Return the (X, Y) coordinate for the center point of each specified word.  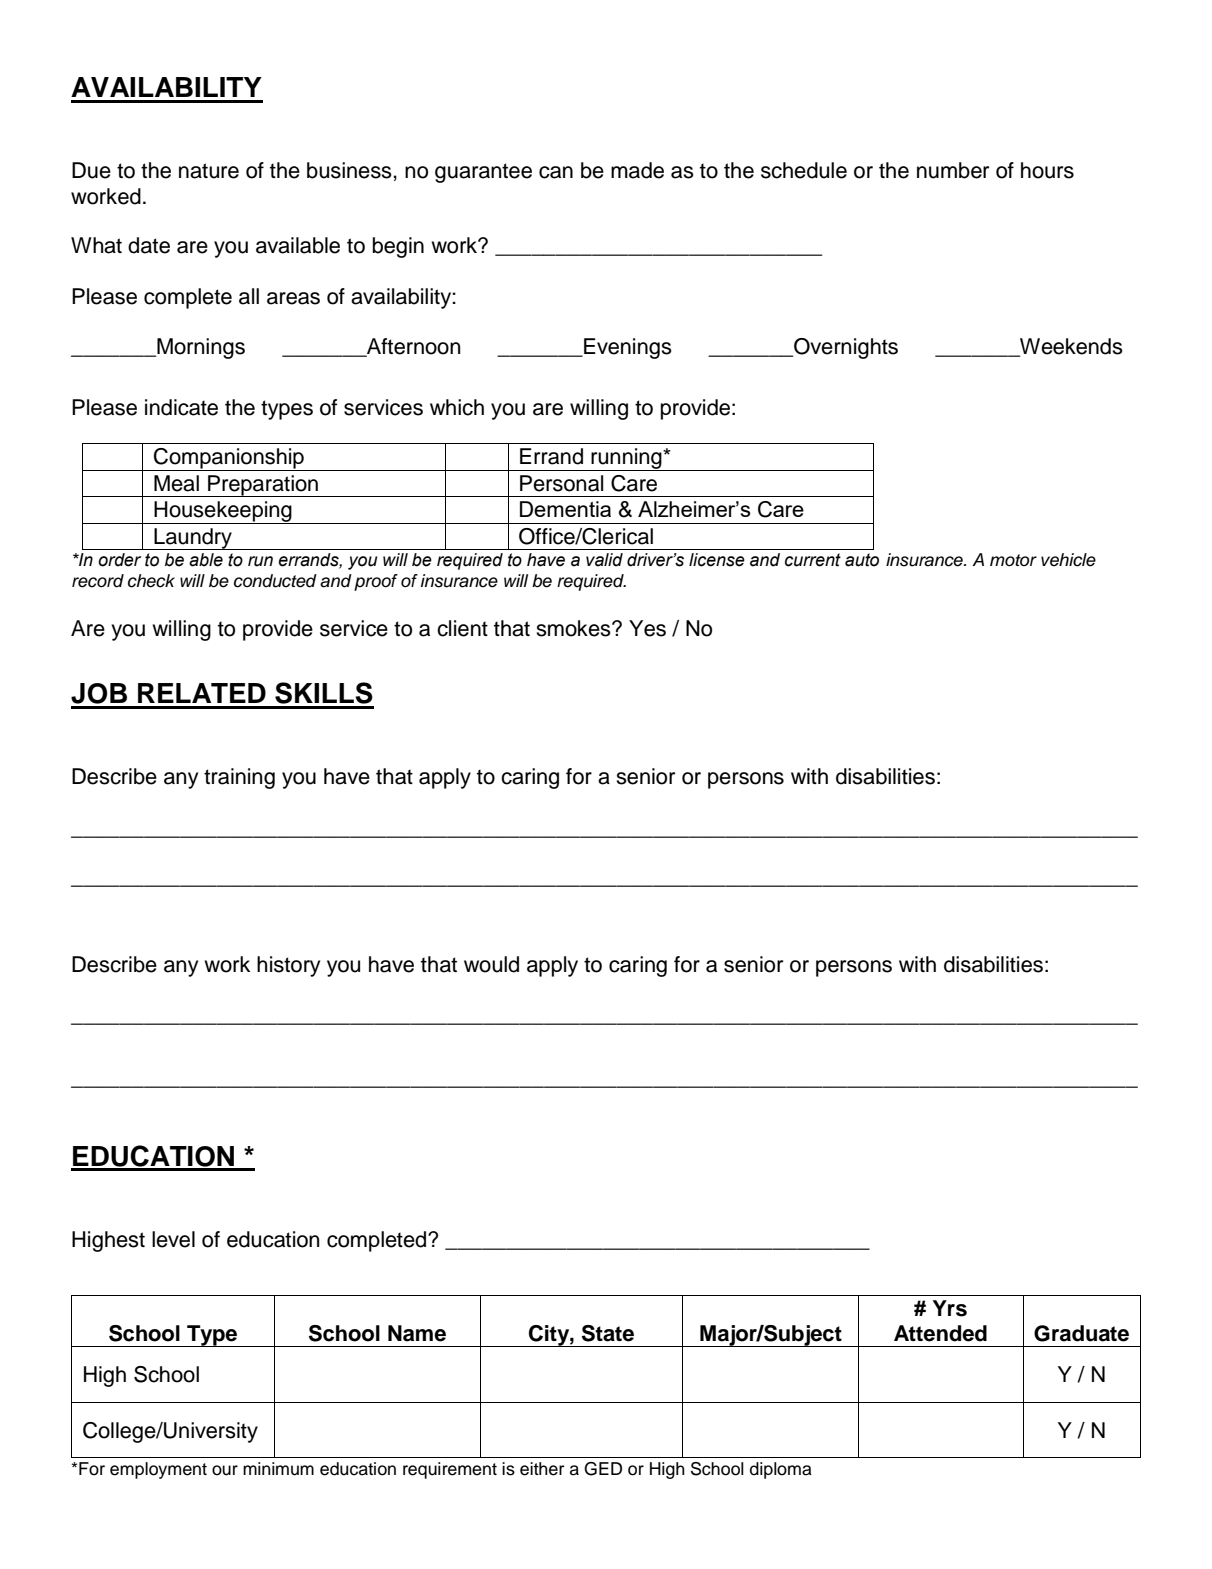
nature (209, 171)
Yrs (950, 1308)
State (608, 1333)
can (556, 172)
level (173, 1239)
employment (158, 1470)
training (239, 778)
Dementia (565, 509)
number (953, 170)
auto (862, 560)
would (491, 964)
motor (1013, 560)
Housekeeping (223, 512)
